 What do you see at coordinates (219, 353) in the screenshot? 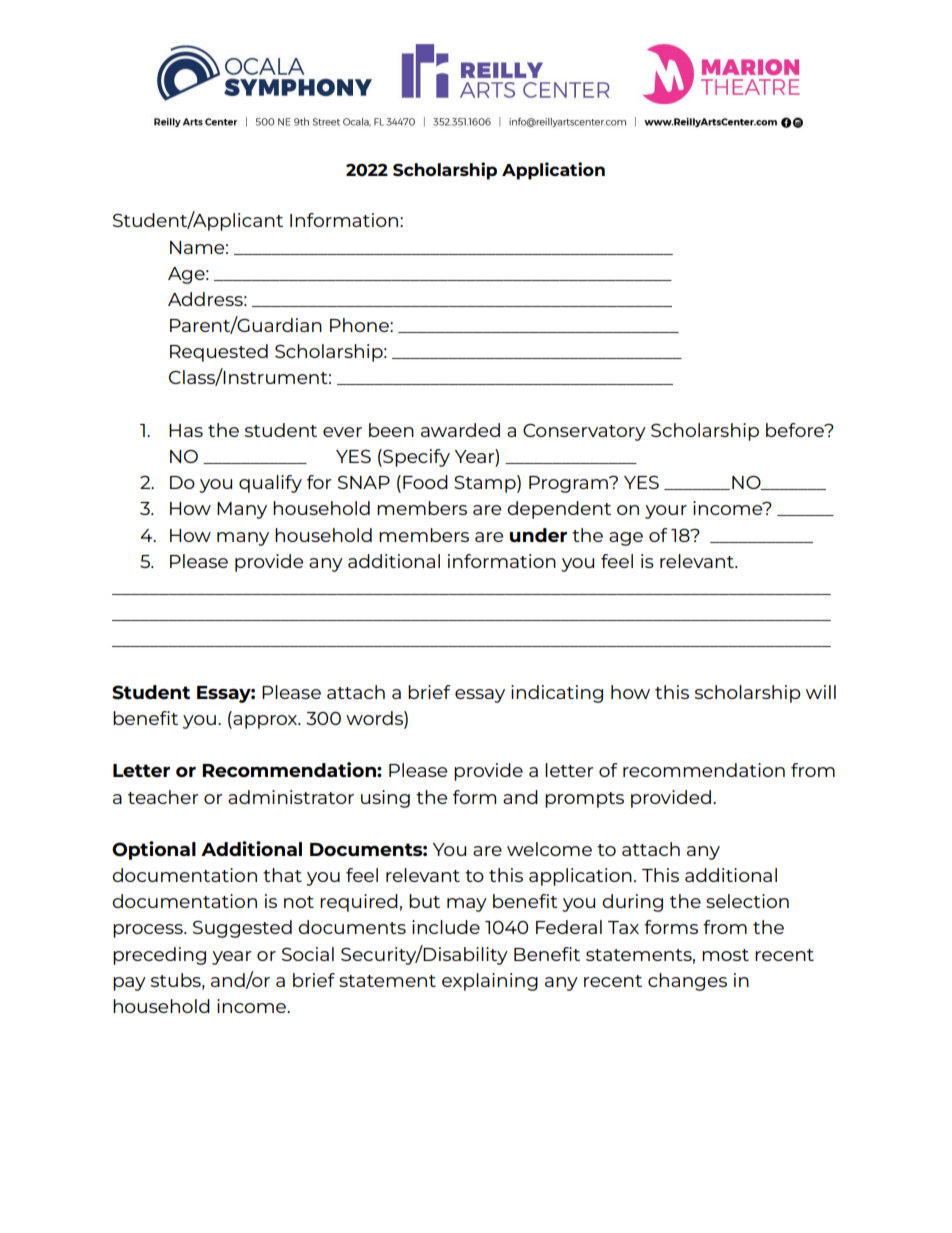
I see `Requested` at bounding box center [219, 353].
